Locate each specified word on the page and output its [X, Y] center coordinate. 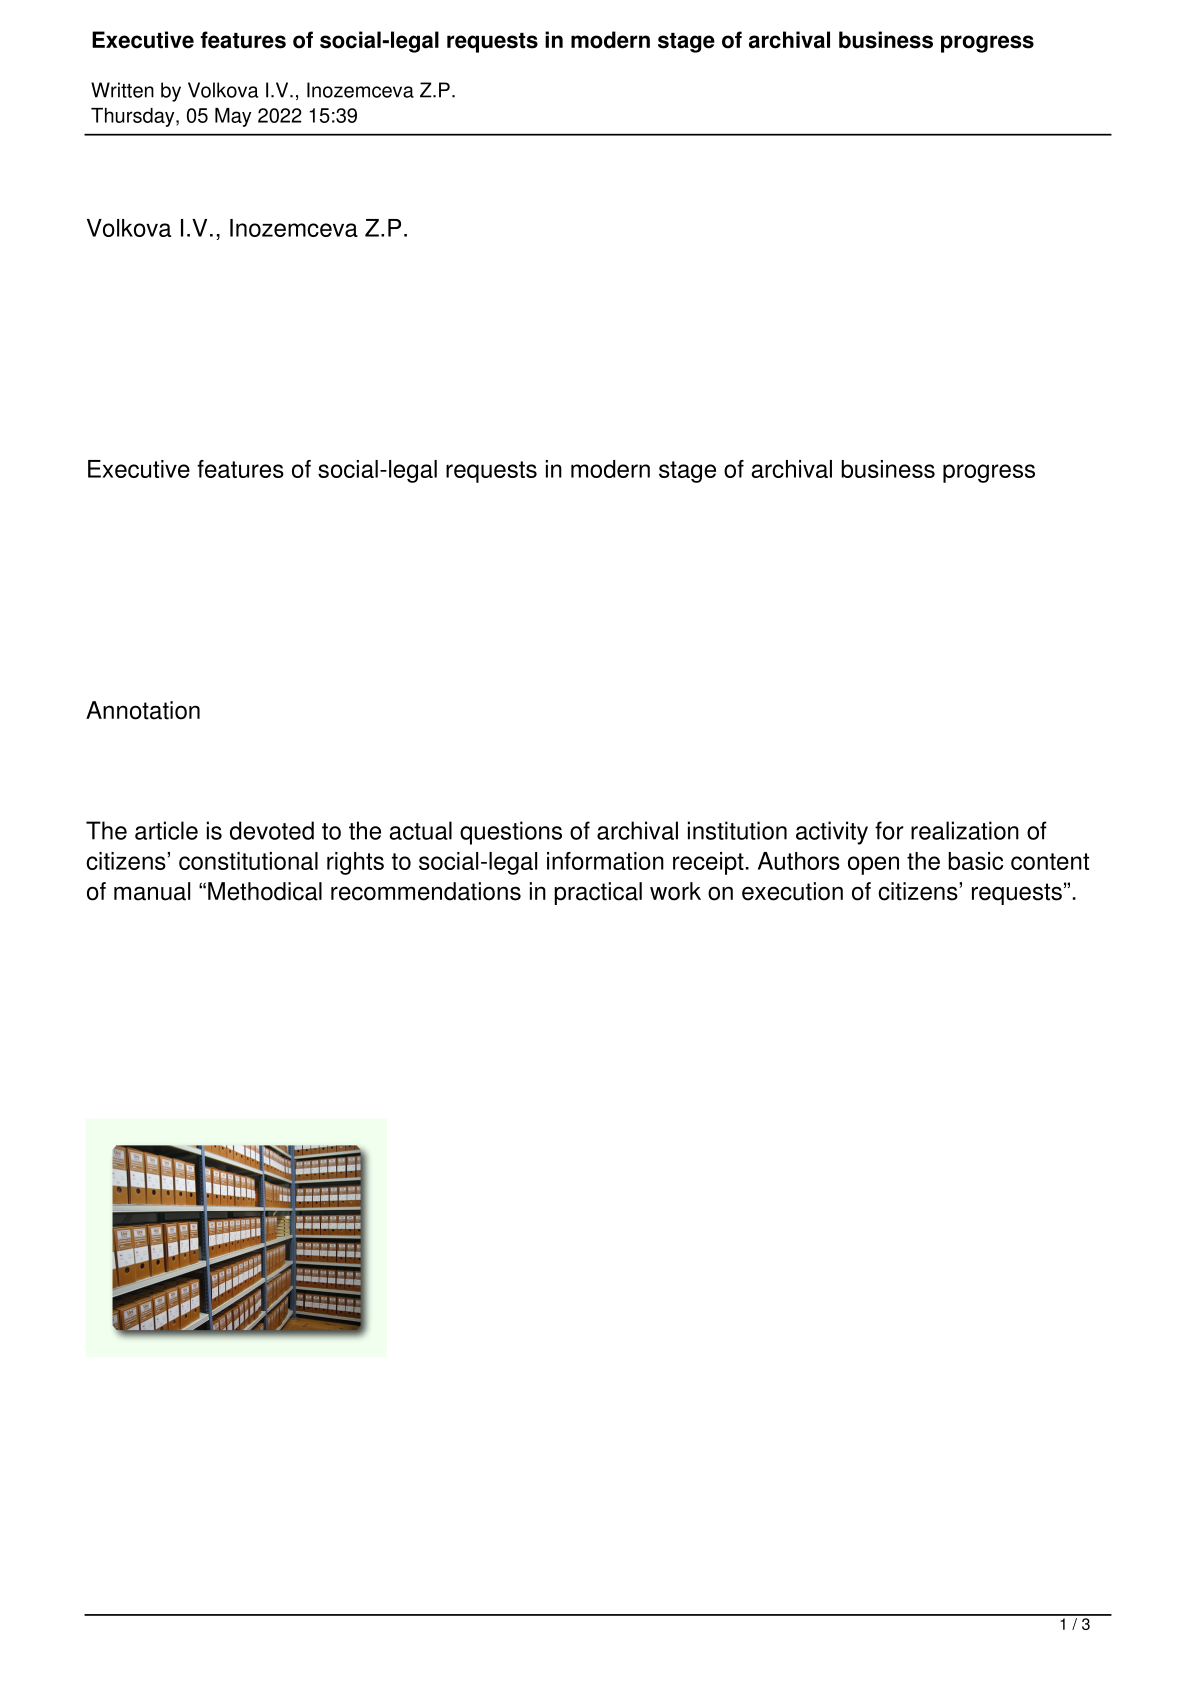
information [605, 861]
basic [975, 861]
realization [965, 830]
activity [832, 833]
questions [511, 833]
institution [737, 830]
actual [421, 830]
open [873, 865]
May [233, 117]
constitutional [248, 861]
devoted [272, 830]
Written [122, 90]
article [166, 830]
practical [598, 893]
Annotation [143, 710]
